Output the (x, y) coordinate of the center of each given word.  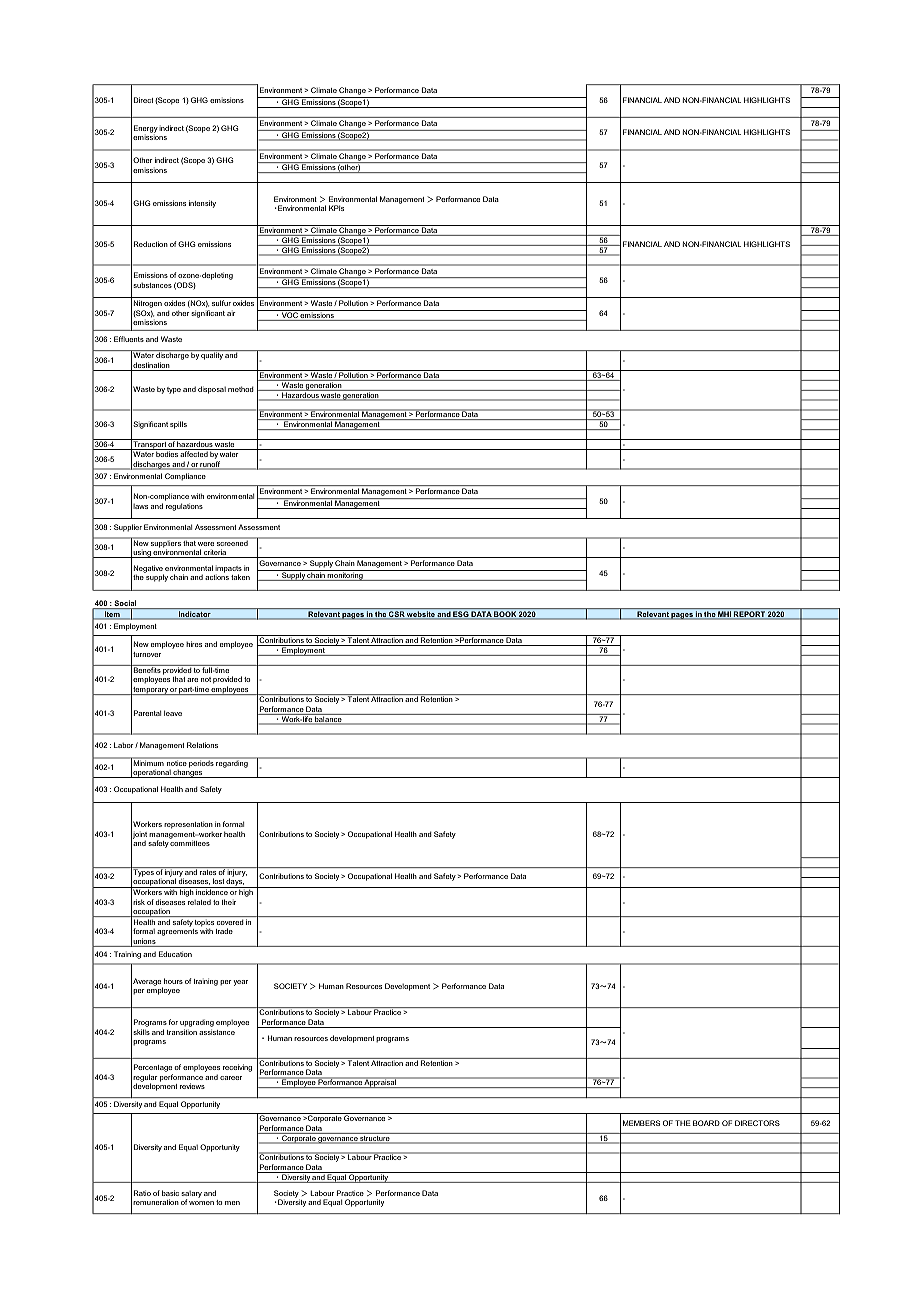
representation (188, 826)
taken (240, 577)
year (241, 983)
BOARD (706, 1123)
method (241, 389)
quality (212, 356)
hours (173, 981)
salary (191, 1195)
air (231, 313)
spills (178, 425)
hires (194, 644)
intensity (202, 204)
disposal (212, 390)
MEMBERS (641, 1123)
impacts (228, 570)
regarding (232, 763)
